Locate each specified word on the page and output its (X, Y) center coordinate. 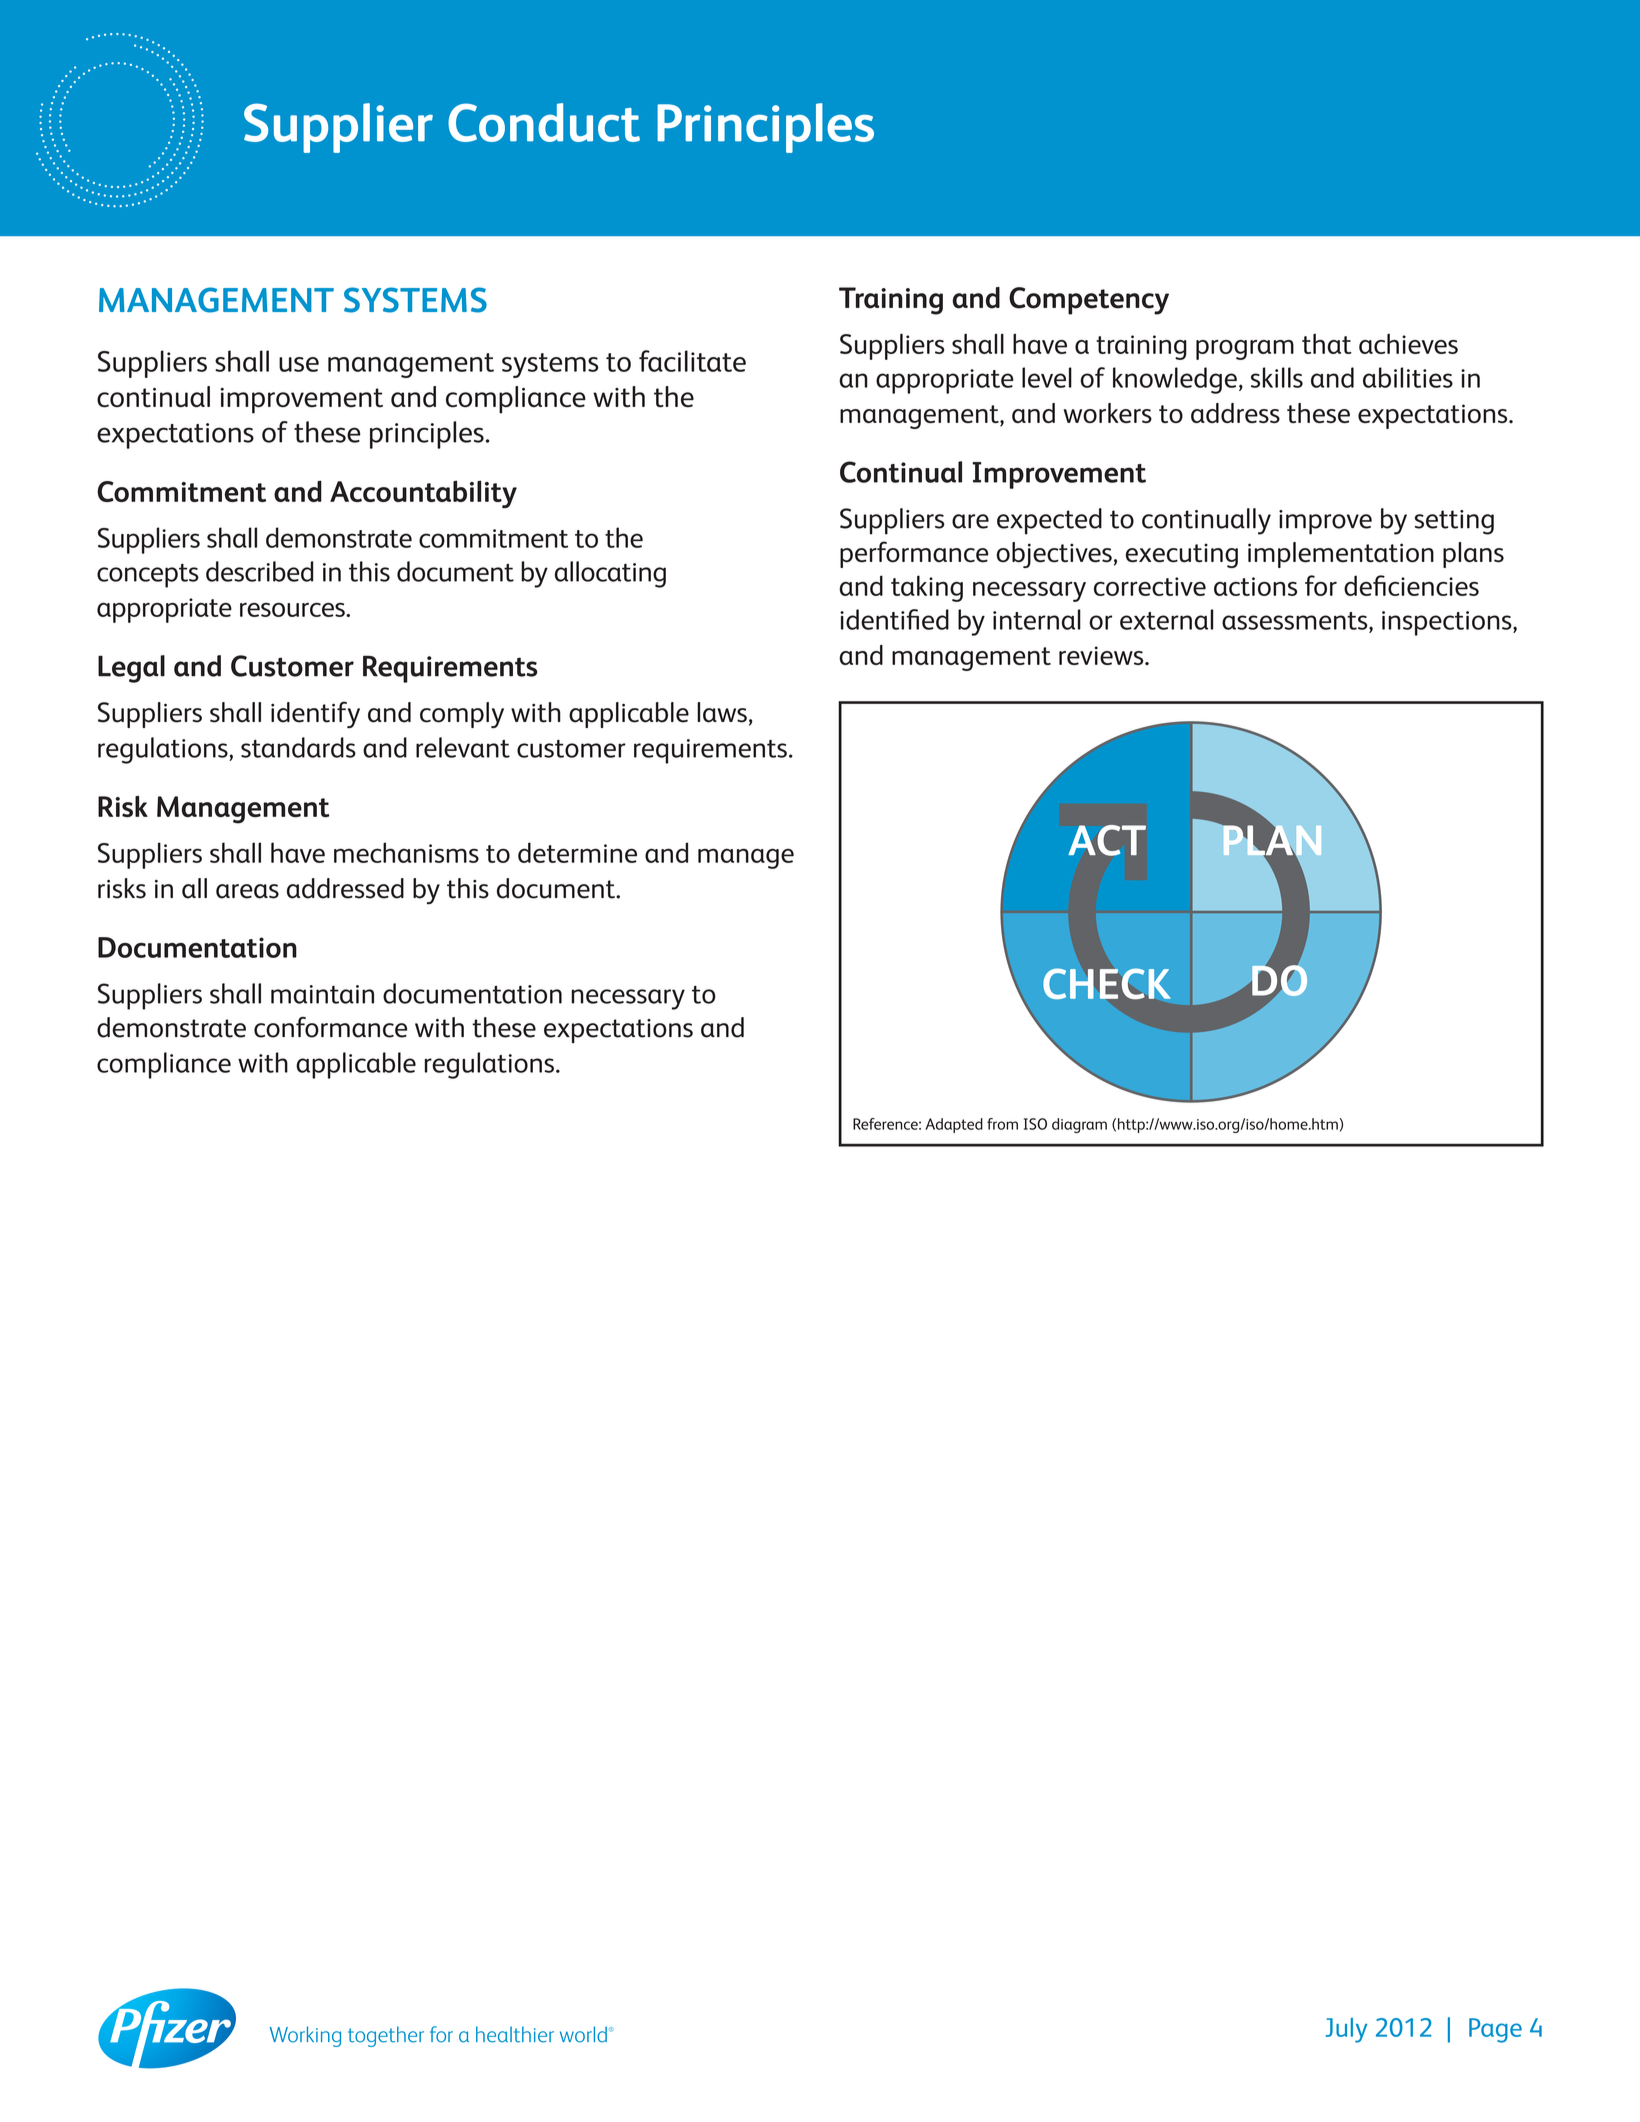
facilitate (692, 361)
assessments (1296, 621)
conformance (330, 1027)
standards (298, 747)
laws (722, 712)
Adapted (954, 1125)
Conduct (544, 122)
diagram (1079, 1125)
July (1346, 2030)
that (1327, 344)
